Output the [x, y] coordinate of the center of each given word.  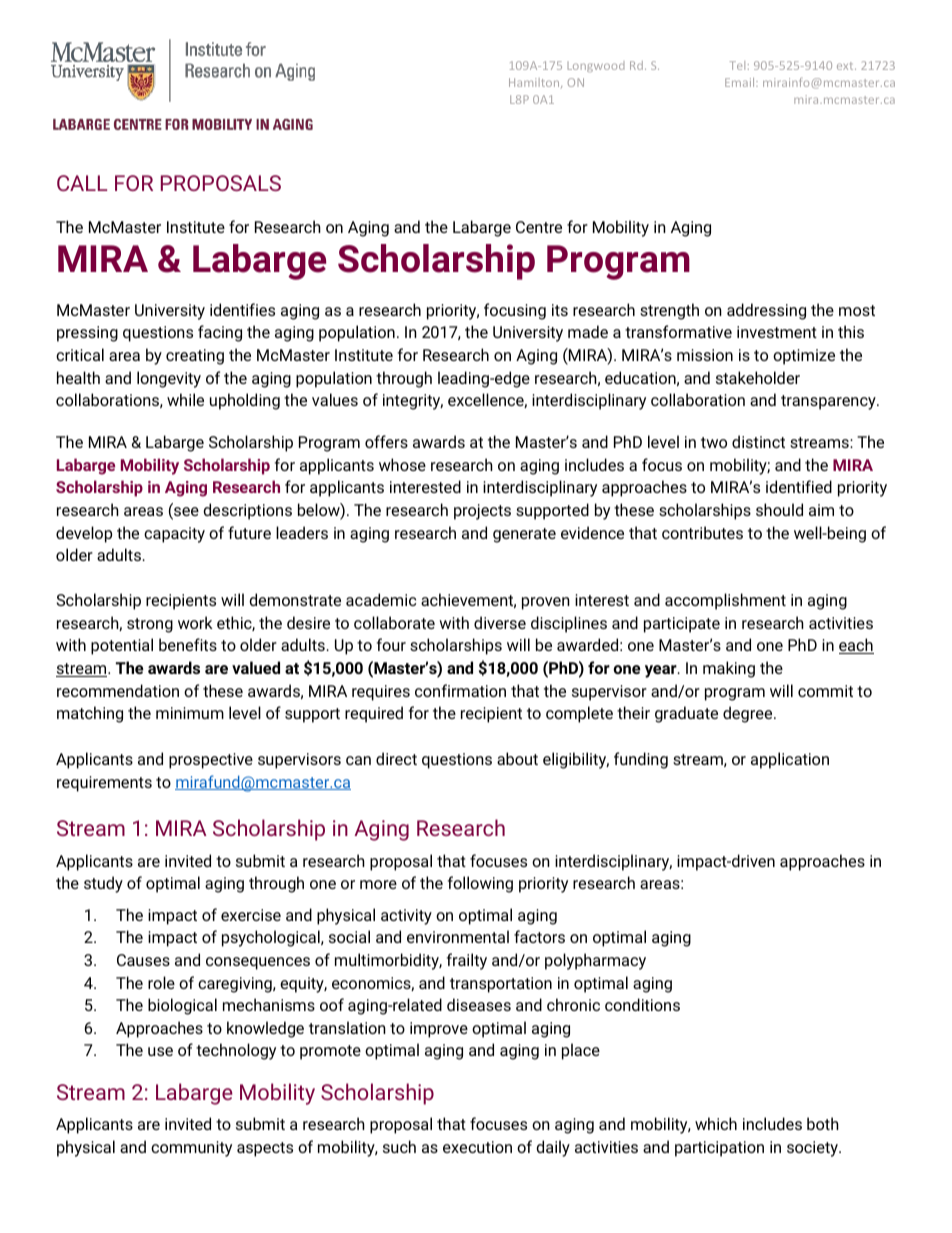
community [191, 1149]
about [517, 758]
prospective [211, 761]
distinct [758, 441]
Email [741, 82]
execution [477, 1147]
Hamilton [535, 83]
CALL [82, 183]
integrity [413, 402]
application [790, 760]
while [185, 399]
